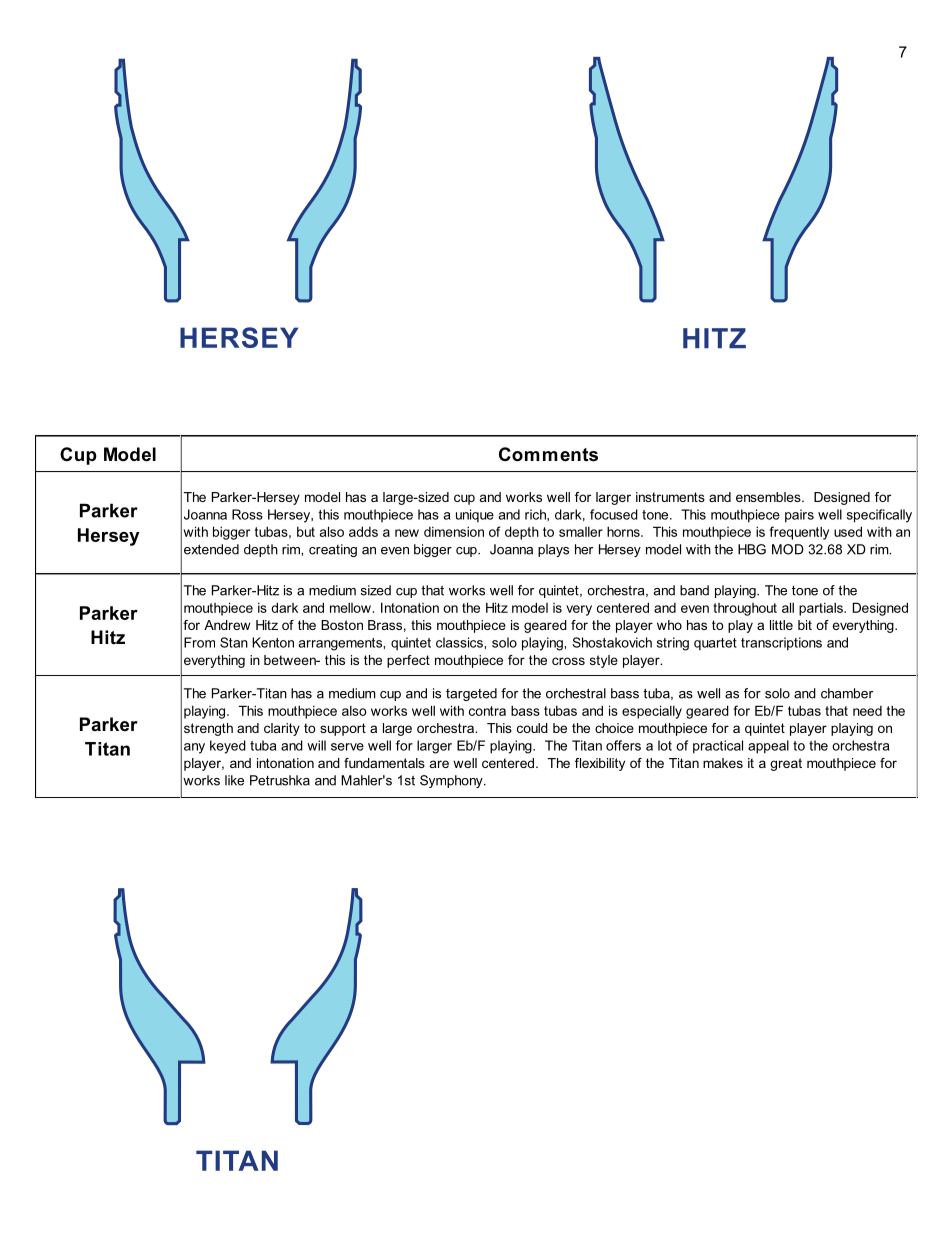 This screenshot has width=952, height=1233. What do you see at coordinates (548, 454) in the screenshot?
I see `Comments` at bounding box center [548, 454].
